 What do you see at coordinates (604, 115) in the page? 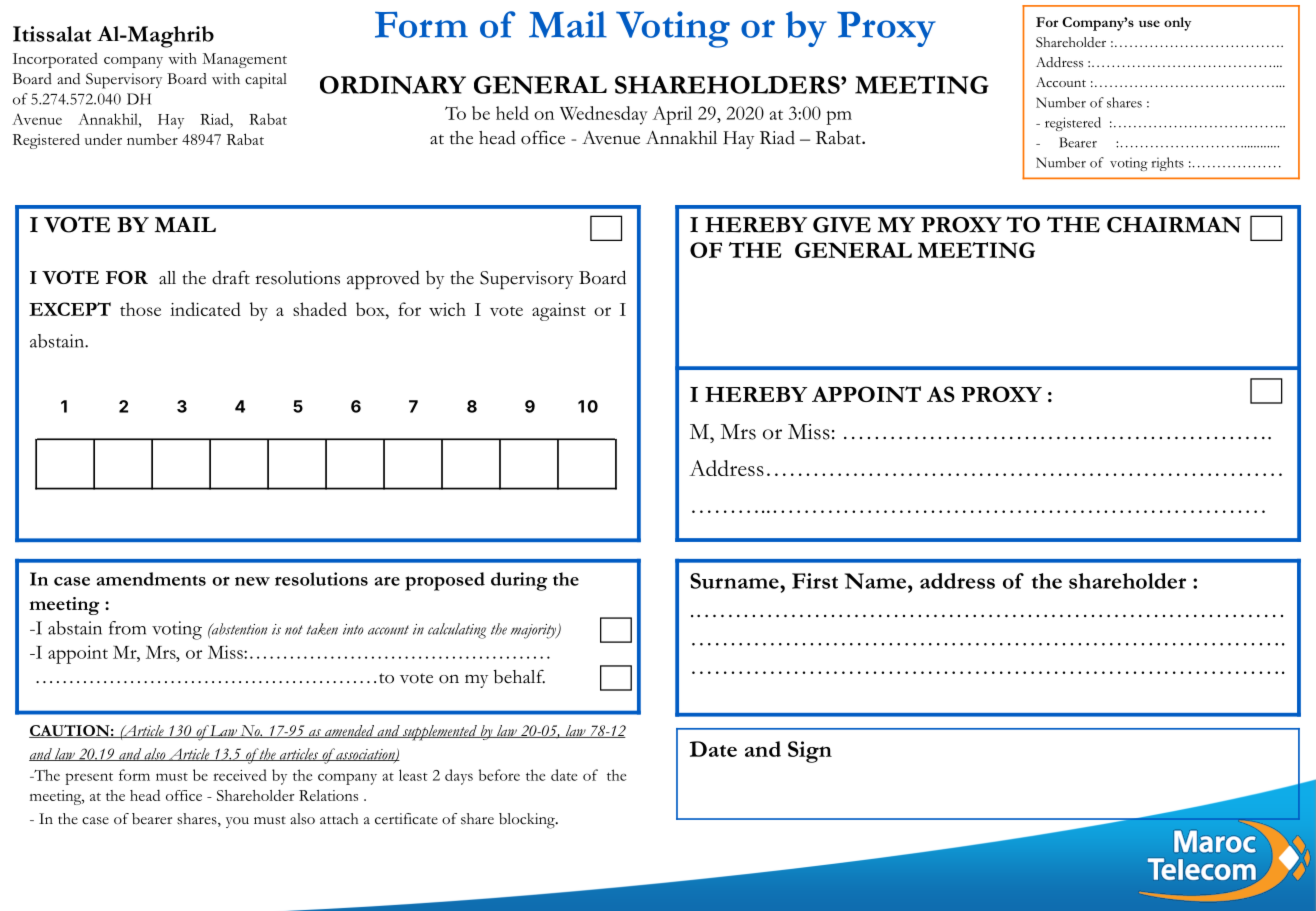
I see `Wednesday` at bounding box center [604, 115].
